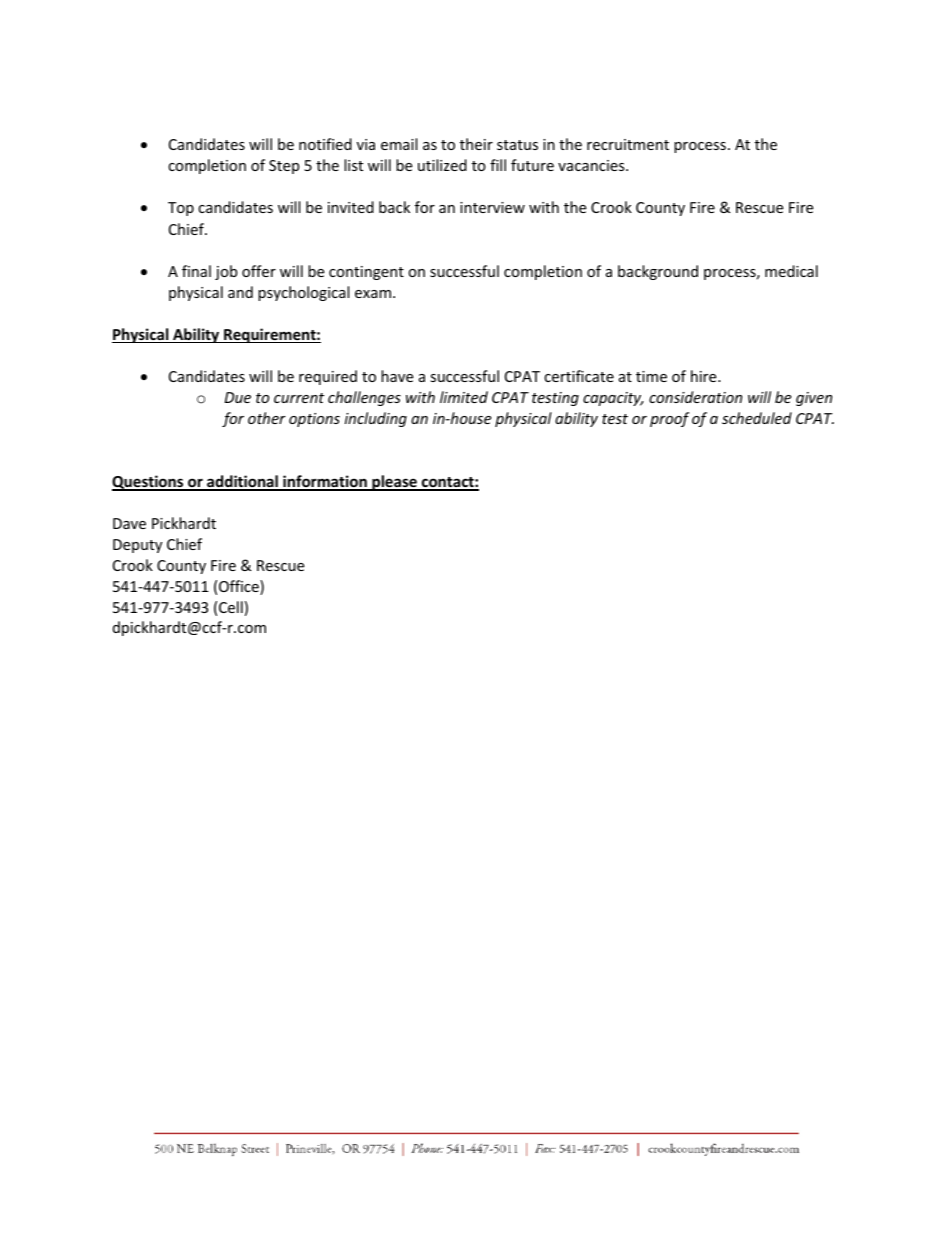  I want to click on Office, so click(240, 587).
